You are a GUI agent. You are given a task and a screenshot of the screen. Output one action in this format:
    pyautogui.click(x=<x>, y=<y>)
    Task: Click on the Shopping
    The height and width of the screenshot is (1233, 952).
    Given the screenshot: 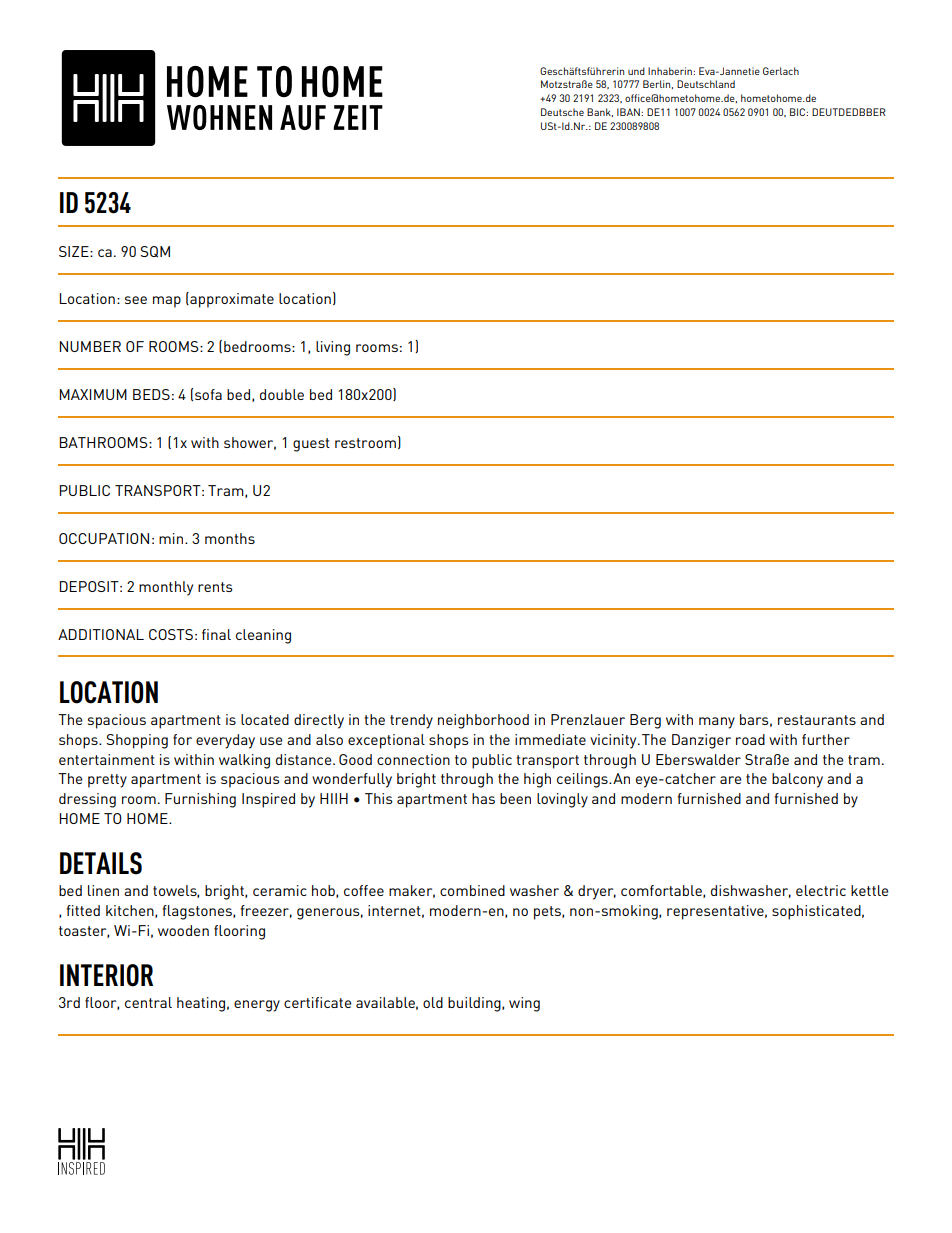 What is the action you would take?
    pyautogui.click(x=137, y=741)
